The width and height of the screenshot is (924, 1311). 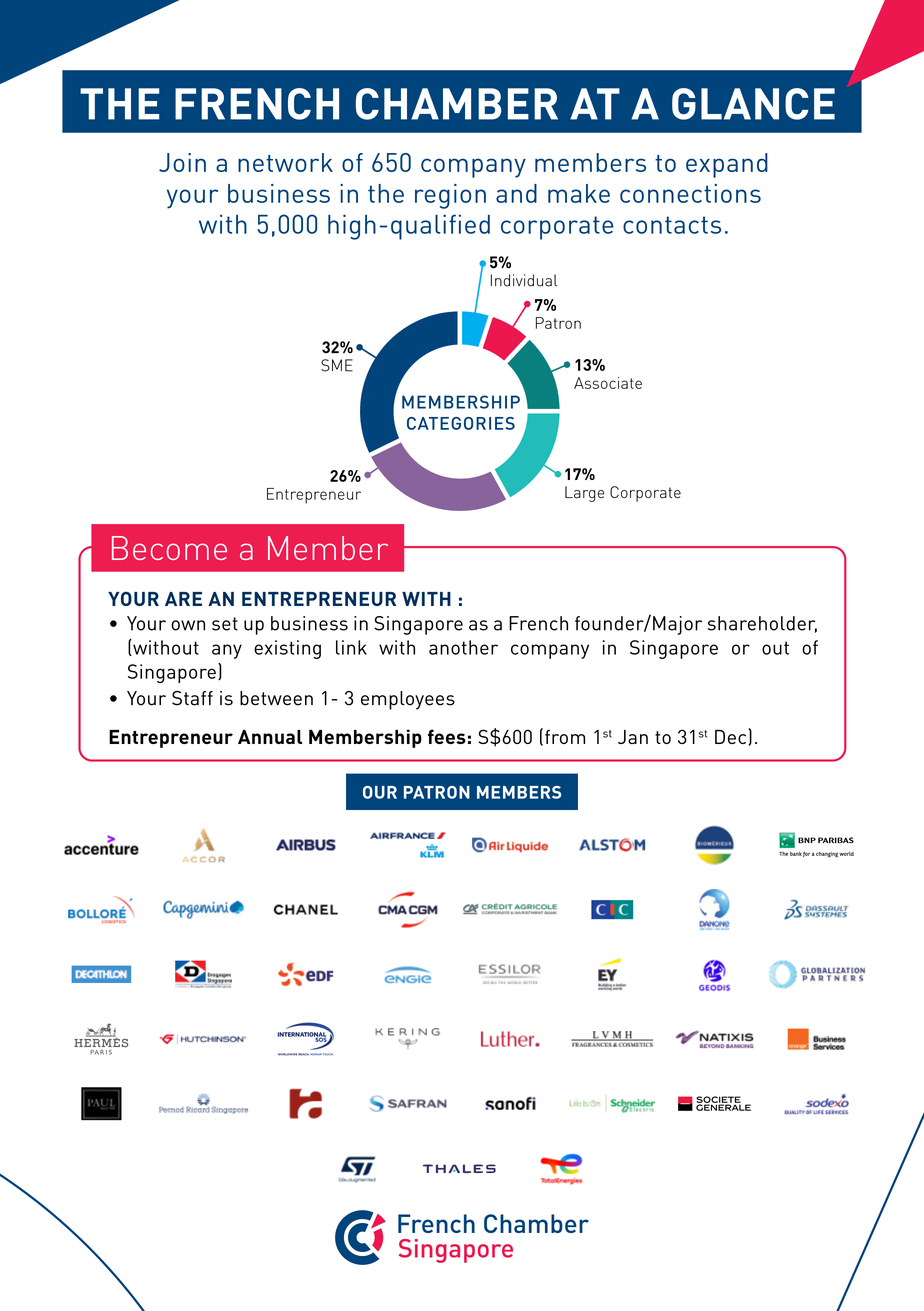 What do you see at coordinates (524, 280) in the screenshot?
I see `Individual` at bounding box center [524, 280].
